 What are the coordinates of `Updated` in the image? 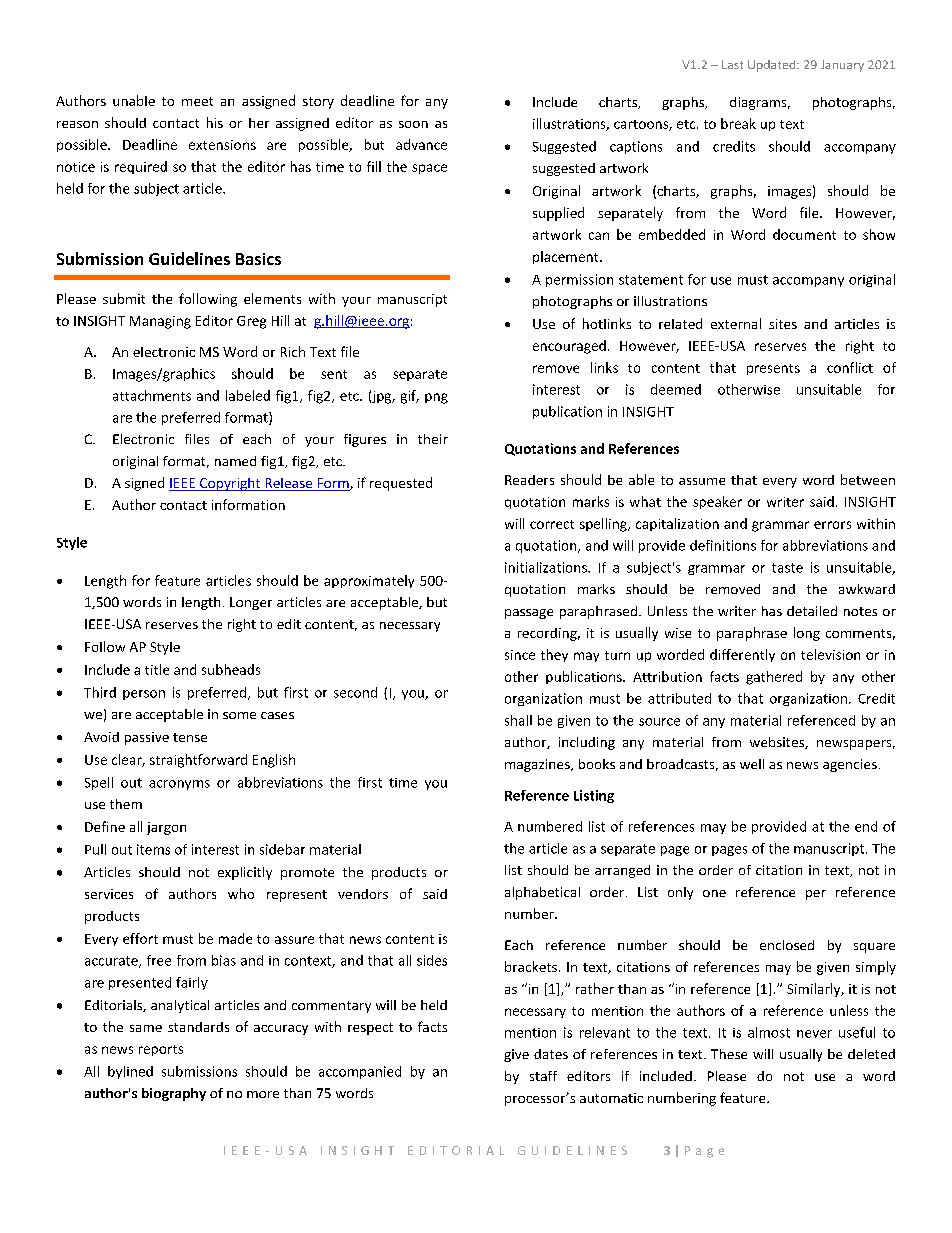 It's located at (773, 66).
